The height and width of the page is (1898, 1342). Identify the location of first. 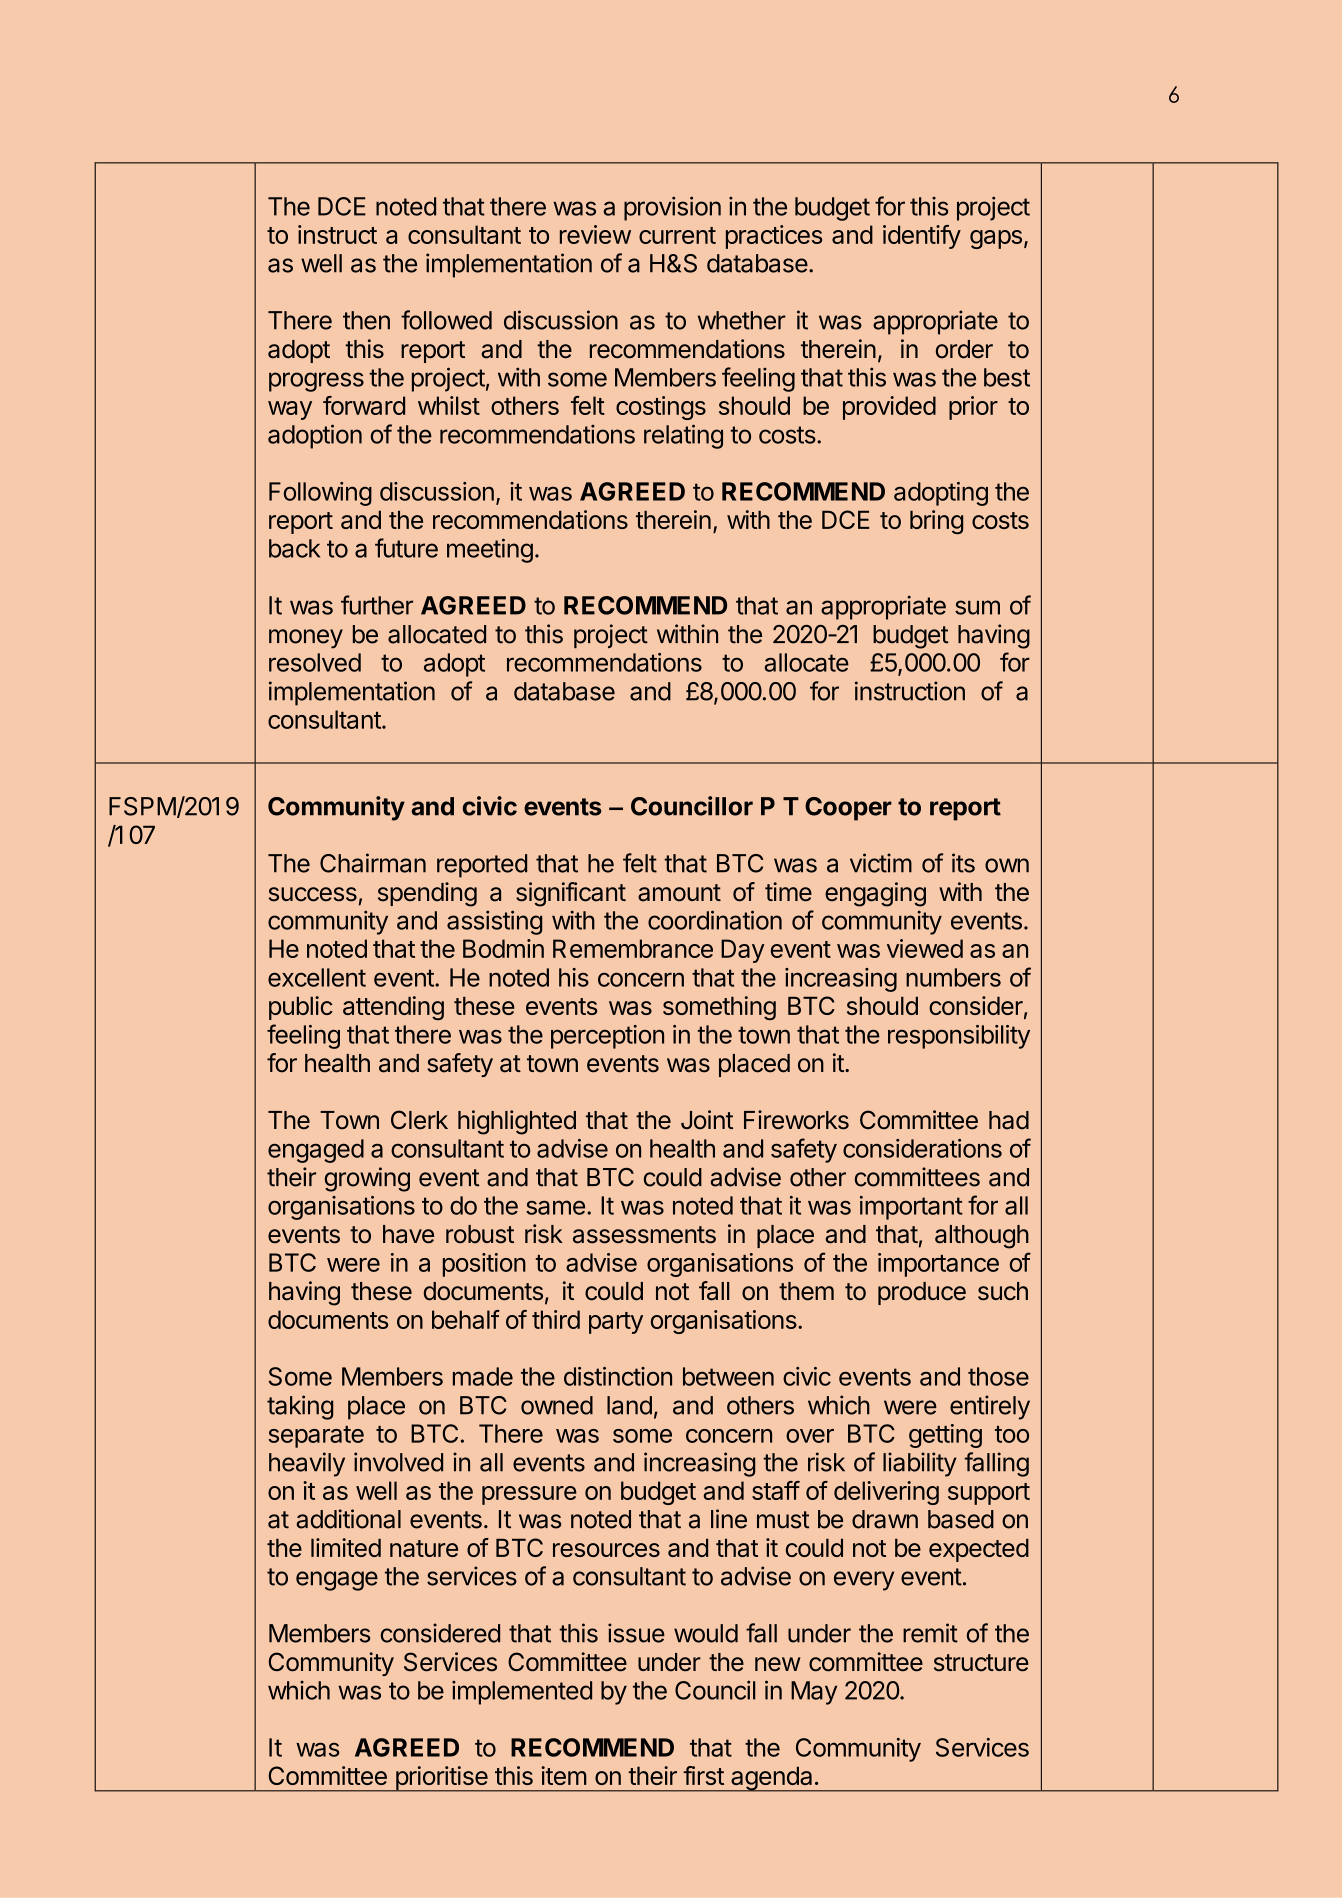
(703, 1775).
